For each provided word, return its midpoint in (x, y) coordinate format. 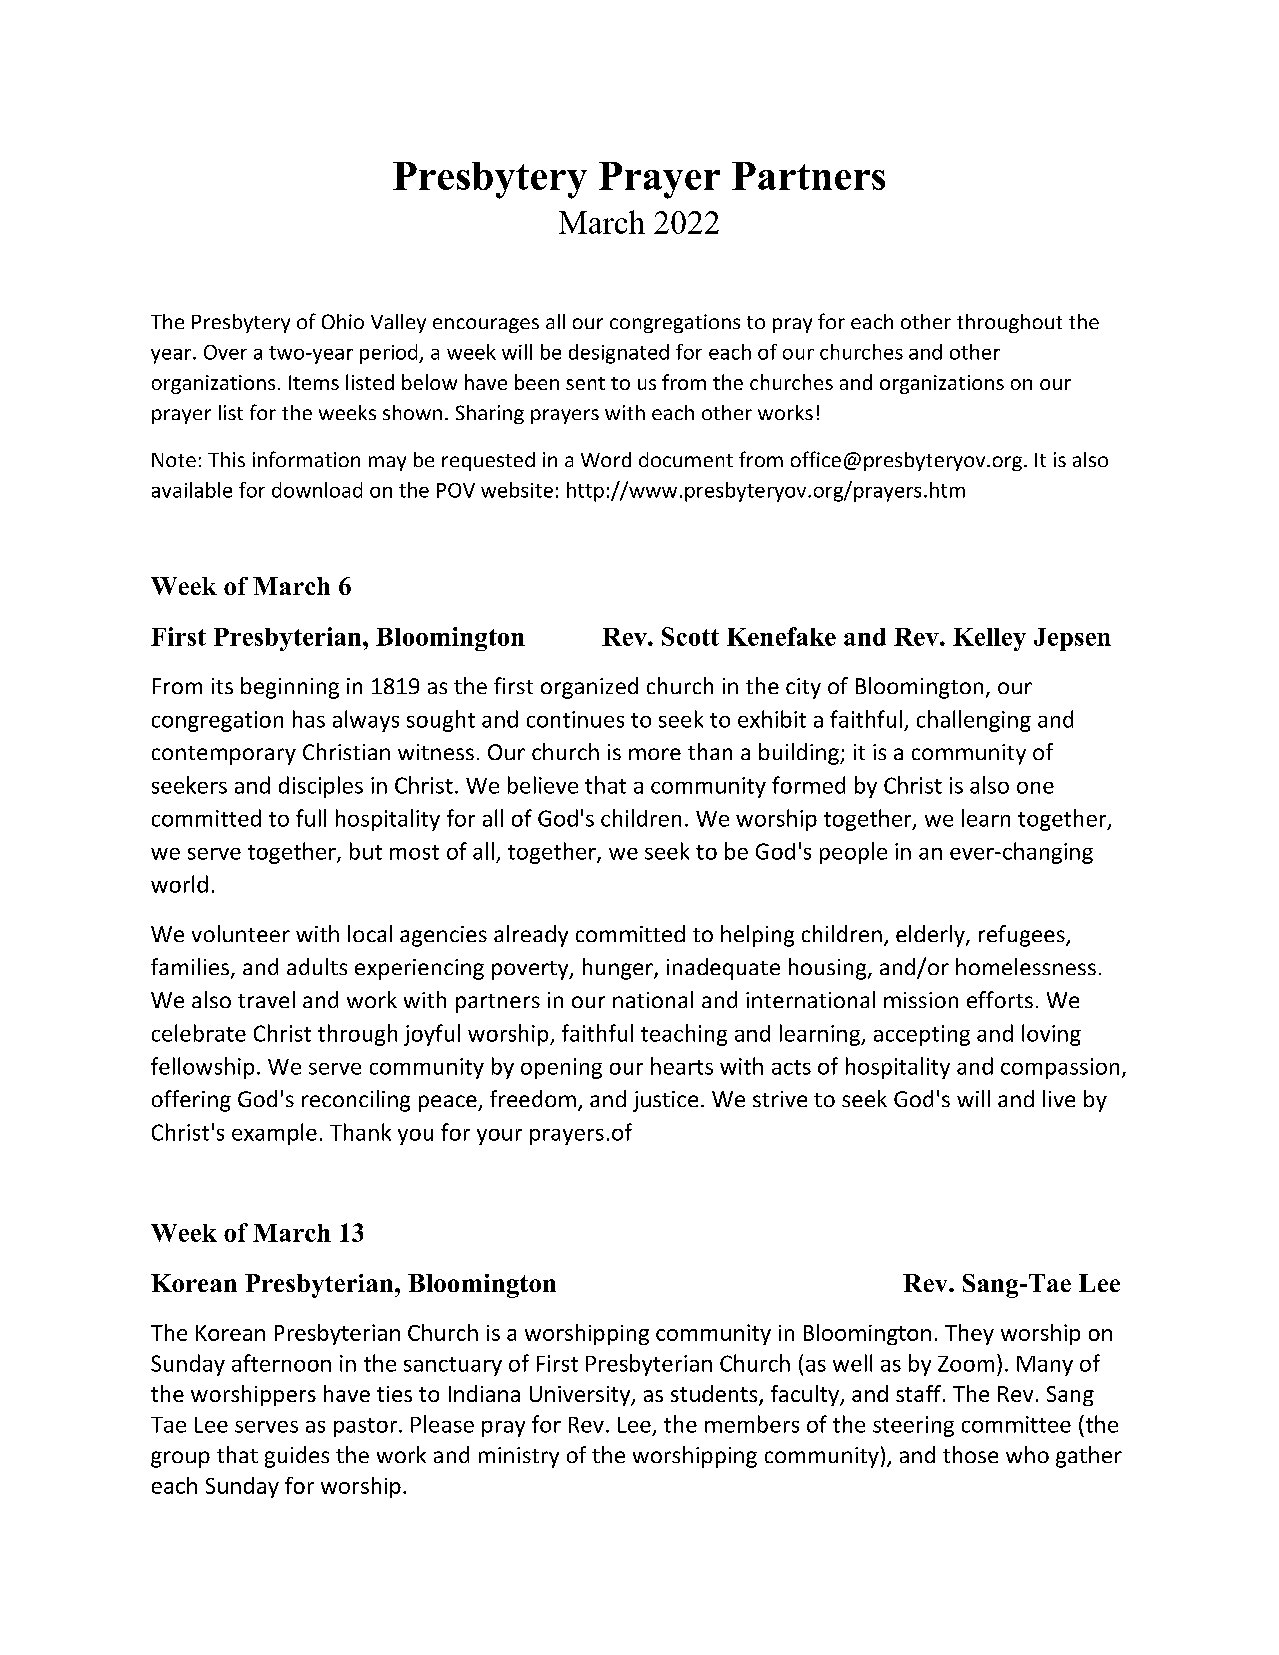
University (581, 1396)
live (1059, 1098)
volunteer (241, 933)
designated (619, 354)
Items (314, 382)
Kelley (989, 639)
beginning (290, 688)
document (686, 459)
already (531, 936)
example (274, 1134)
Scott (690, 636)
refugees (1023, 936)
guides (297, 1457)
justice (665, 1101)
